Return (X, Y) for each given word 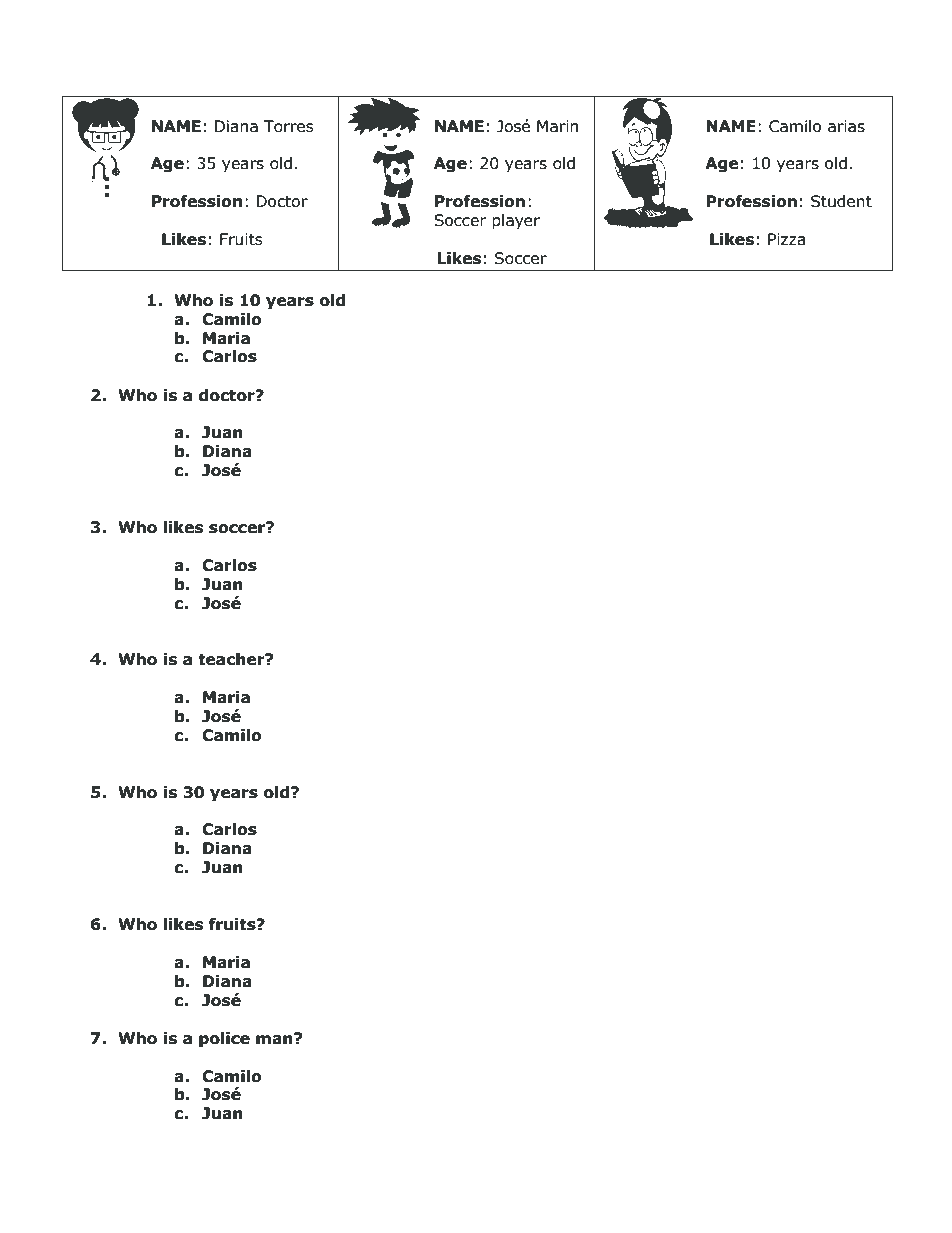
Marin (557, 126)
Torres (289, 126)
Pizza (786, 239)
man (275, 1039)
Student (841, 201)
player (516, 222)
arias (846, 126)
